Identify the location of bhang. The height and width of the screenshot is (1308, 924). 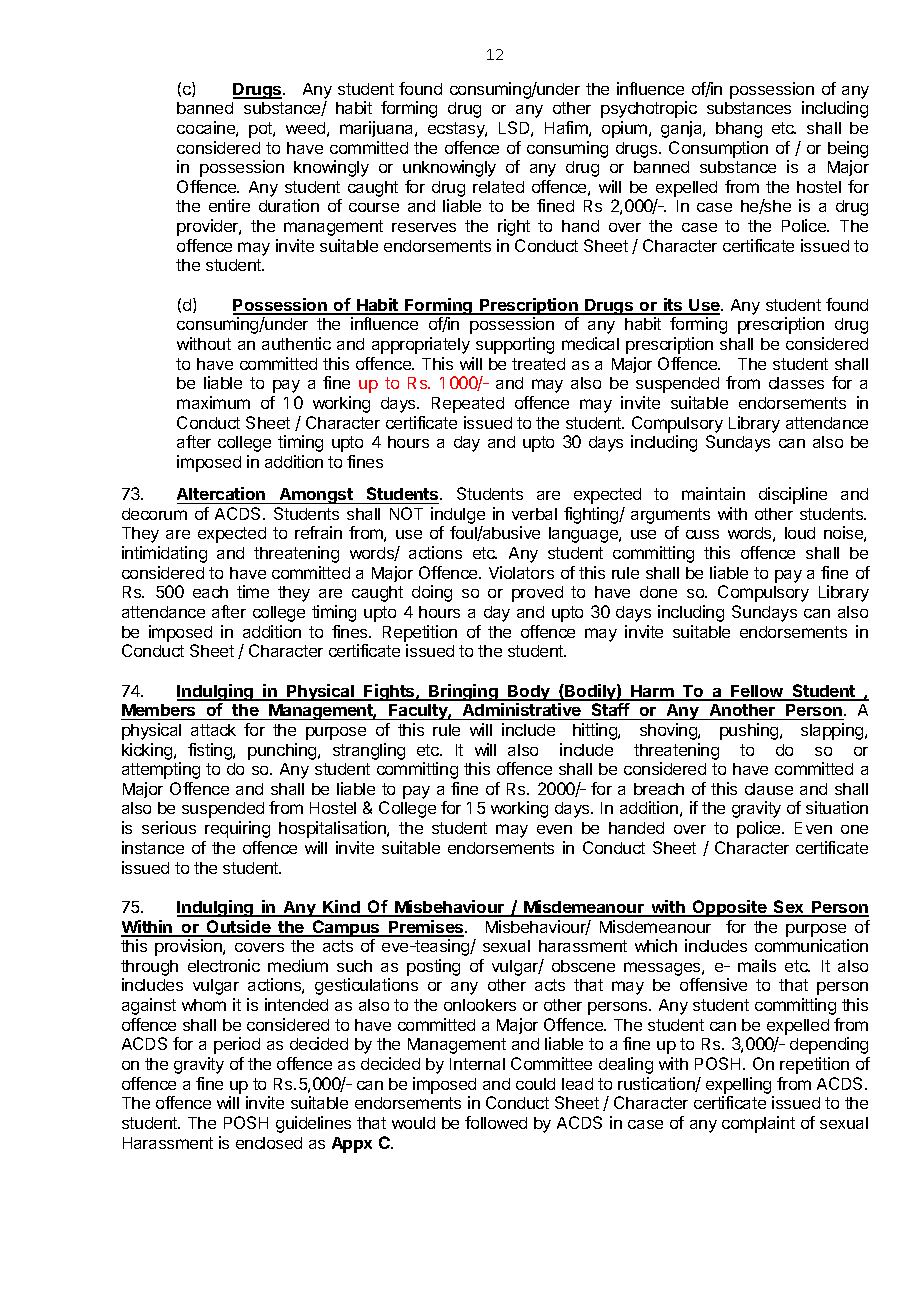
(739, 130).
